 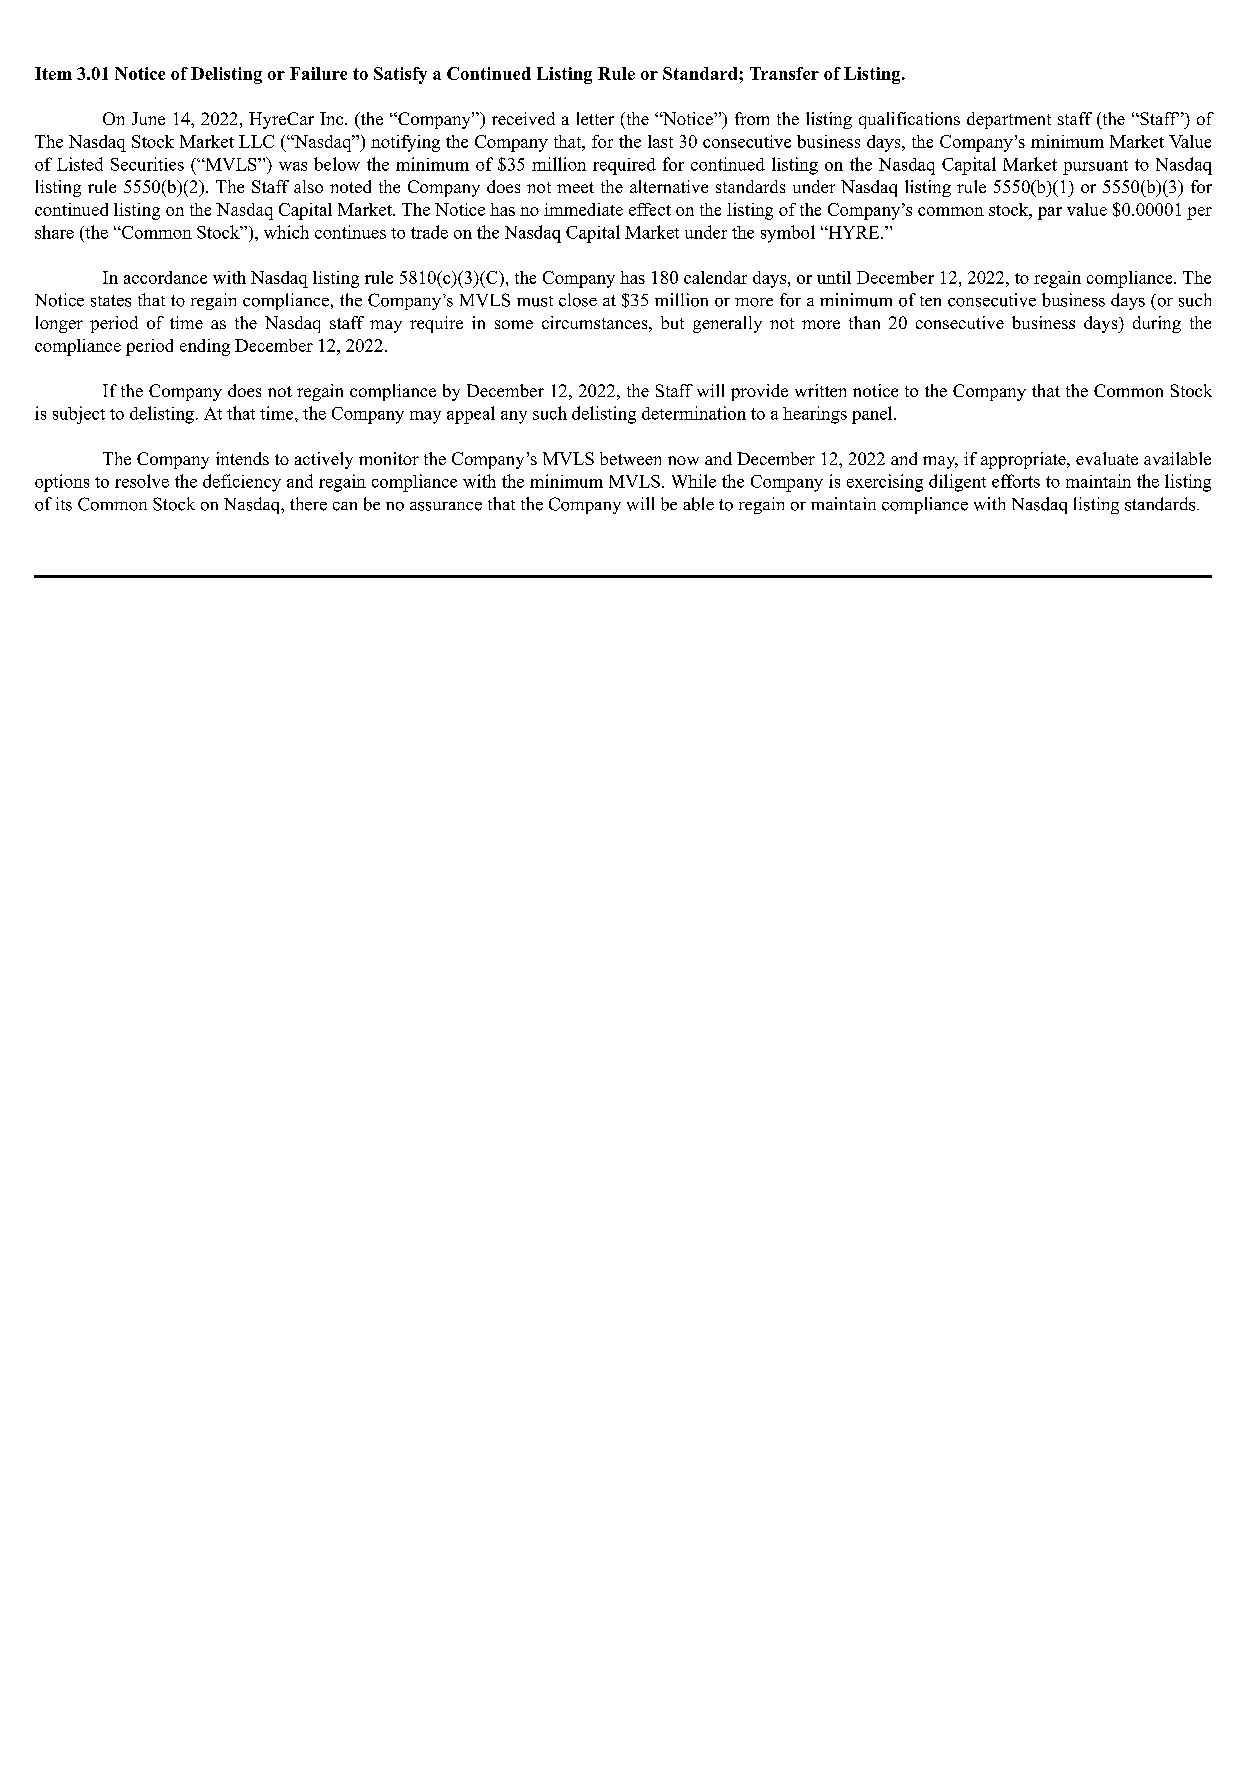 I want to click on department, so click(x=1009, y=120).
